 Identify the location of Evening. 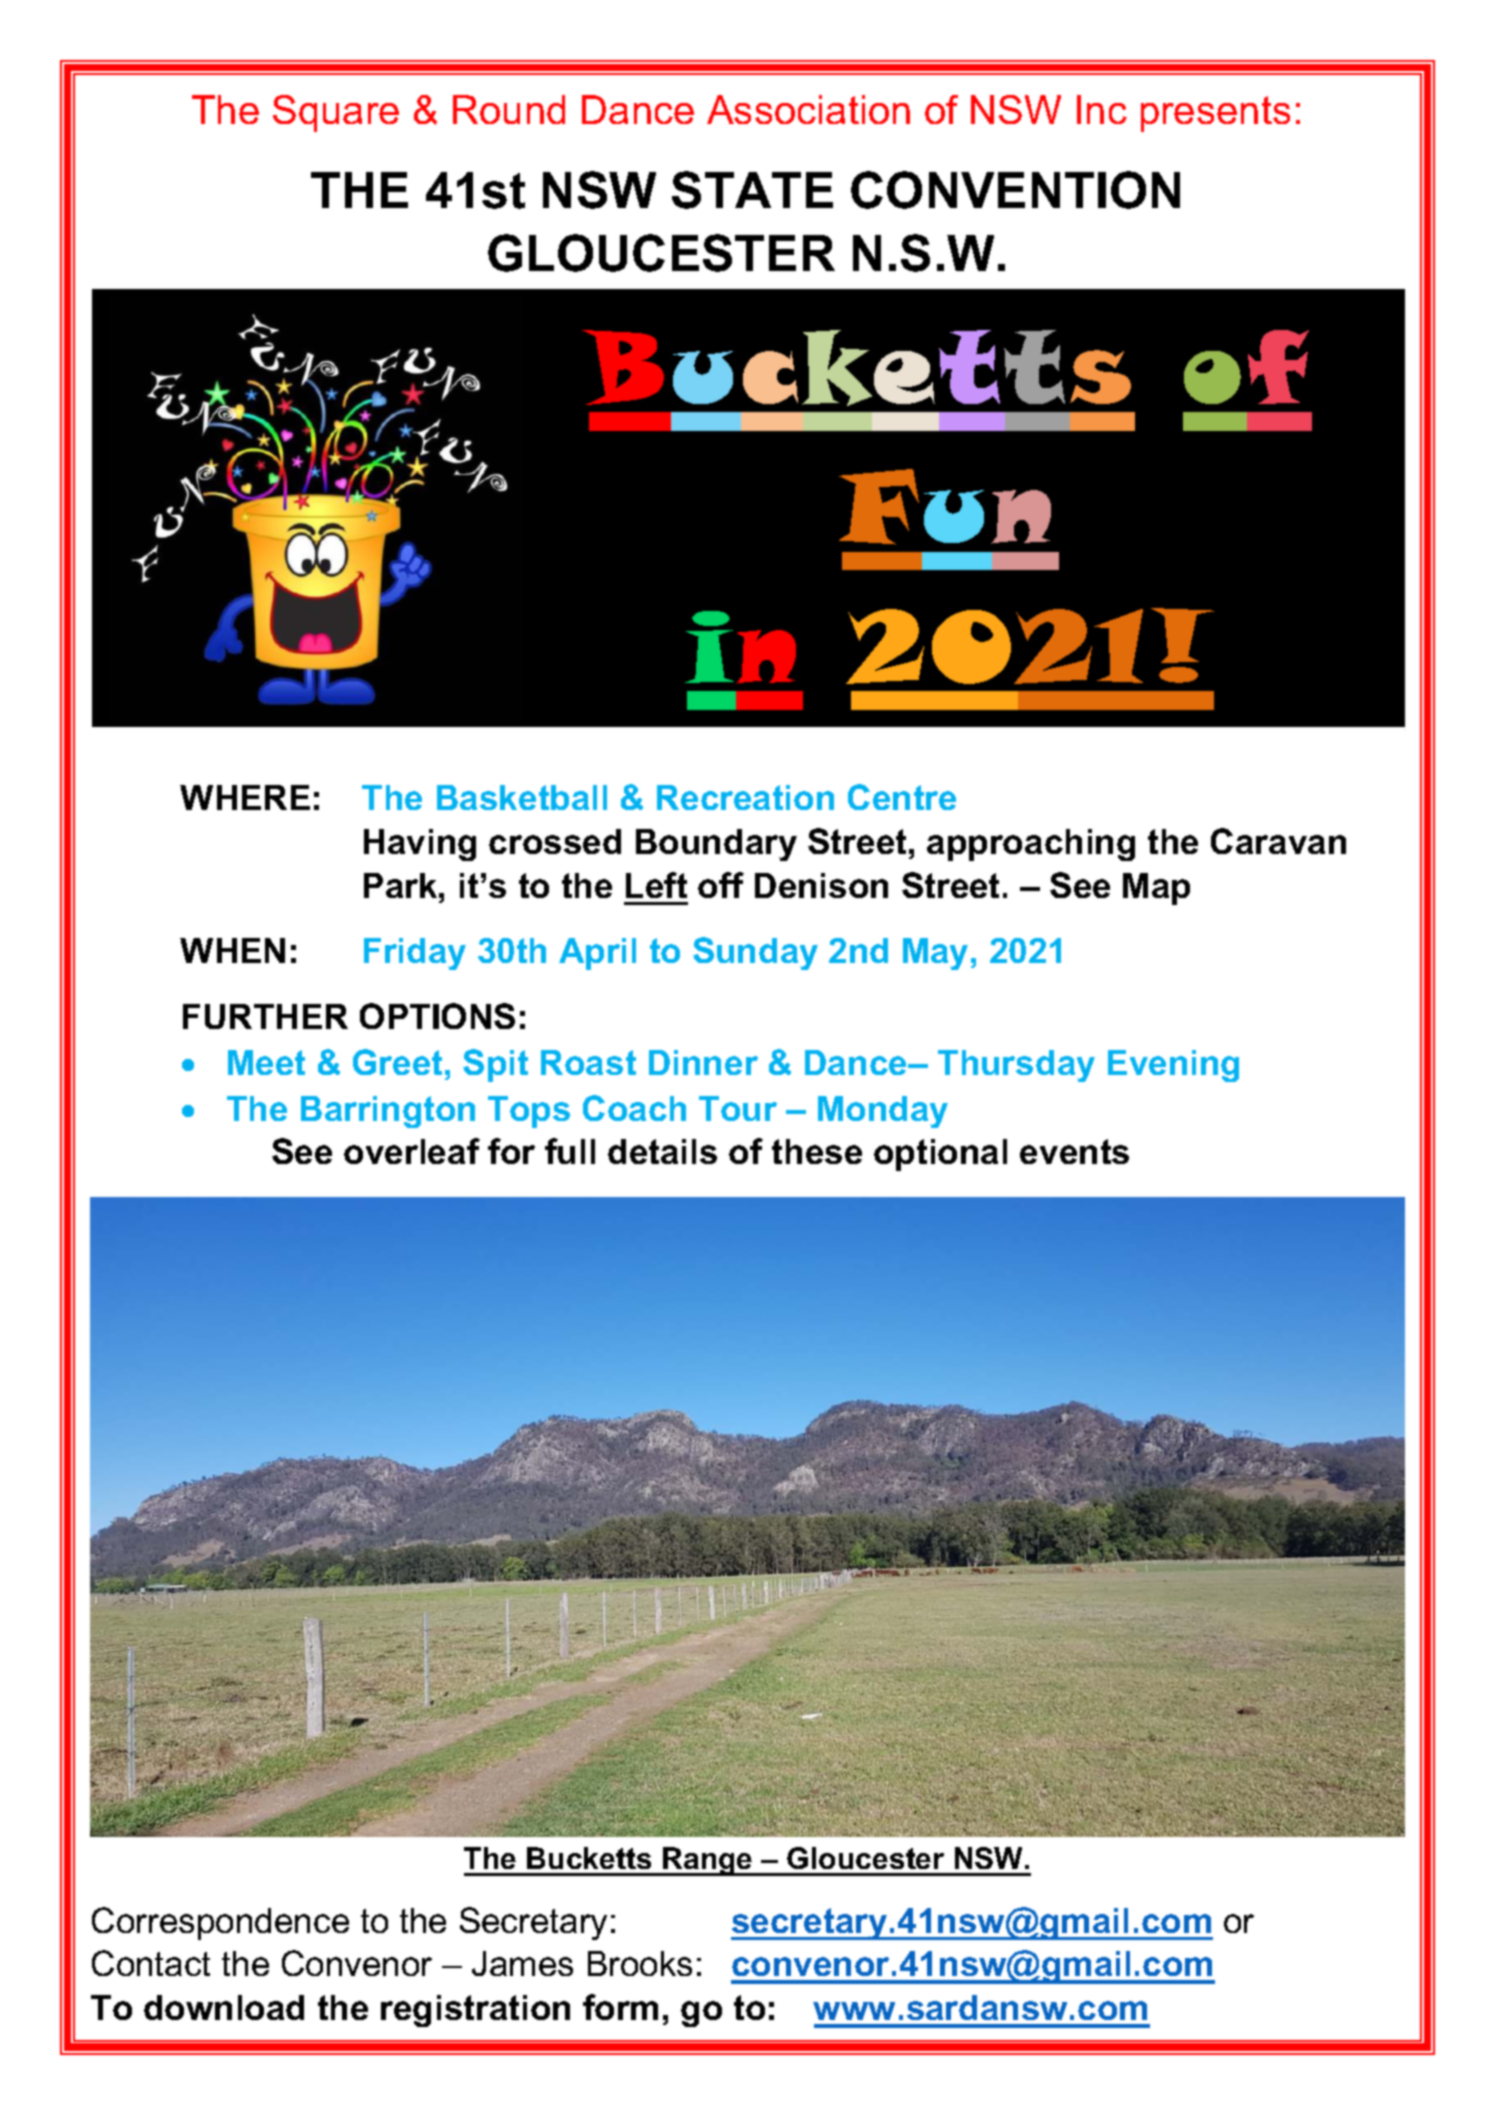
(1173, 1066).
